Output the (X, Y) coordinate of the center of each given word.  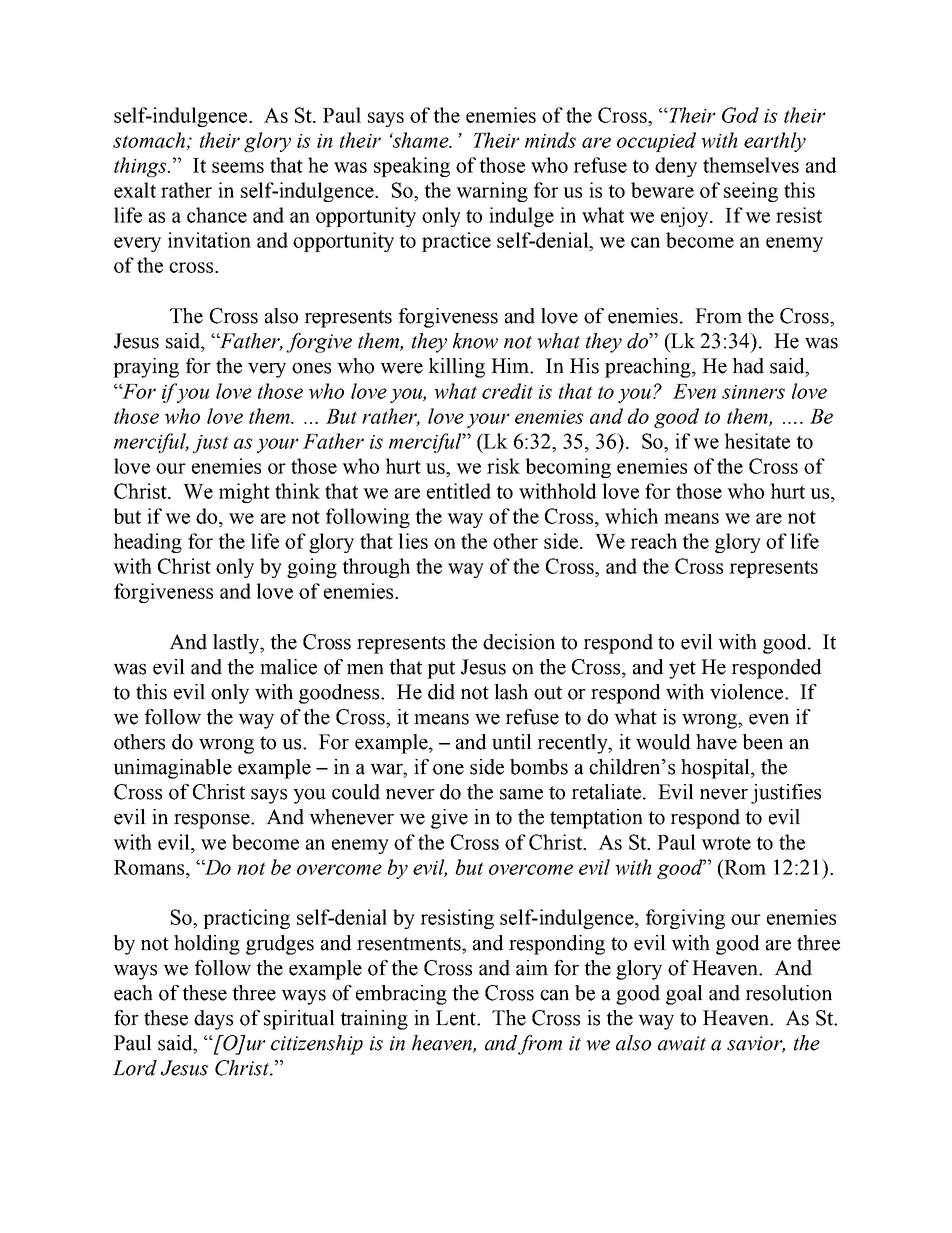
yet (682, 670)
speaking (412, 167)
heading (147, 543)
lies (413, 541)
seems (238, 167)
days (213, 1020)
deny (676, 167)
